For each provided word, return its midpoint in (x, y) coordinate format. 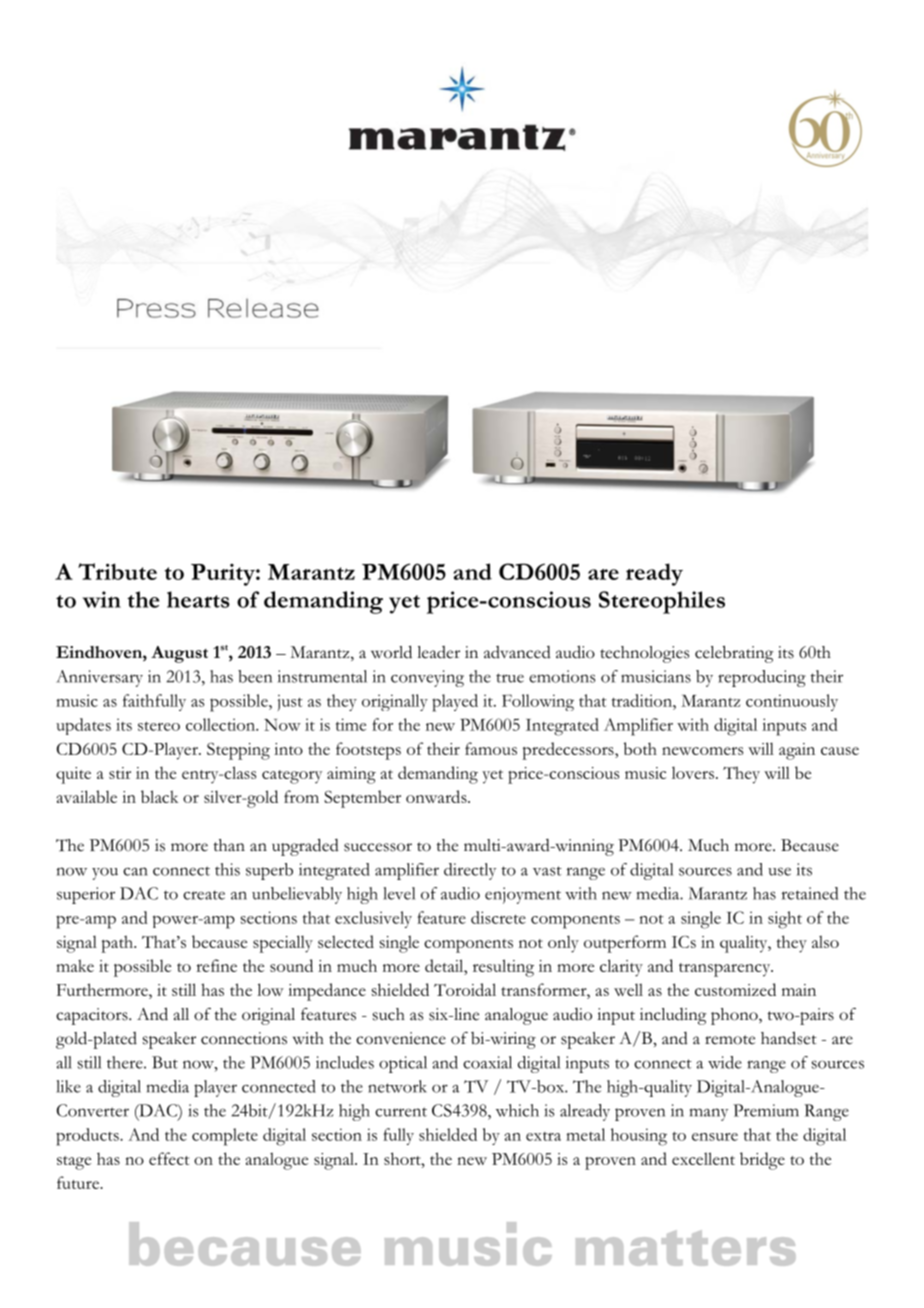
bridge (762, 1161)
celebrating (734, 654)
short (403, 1158)
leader (438, 652)
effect (169, 1158)
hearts (198, 599)
